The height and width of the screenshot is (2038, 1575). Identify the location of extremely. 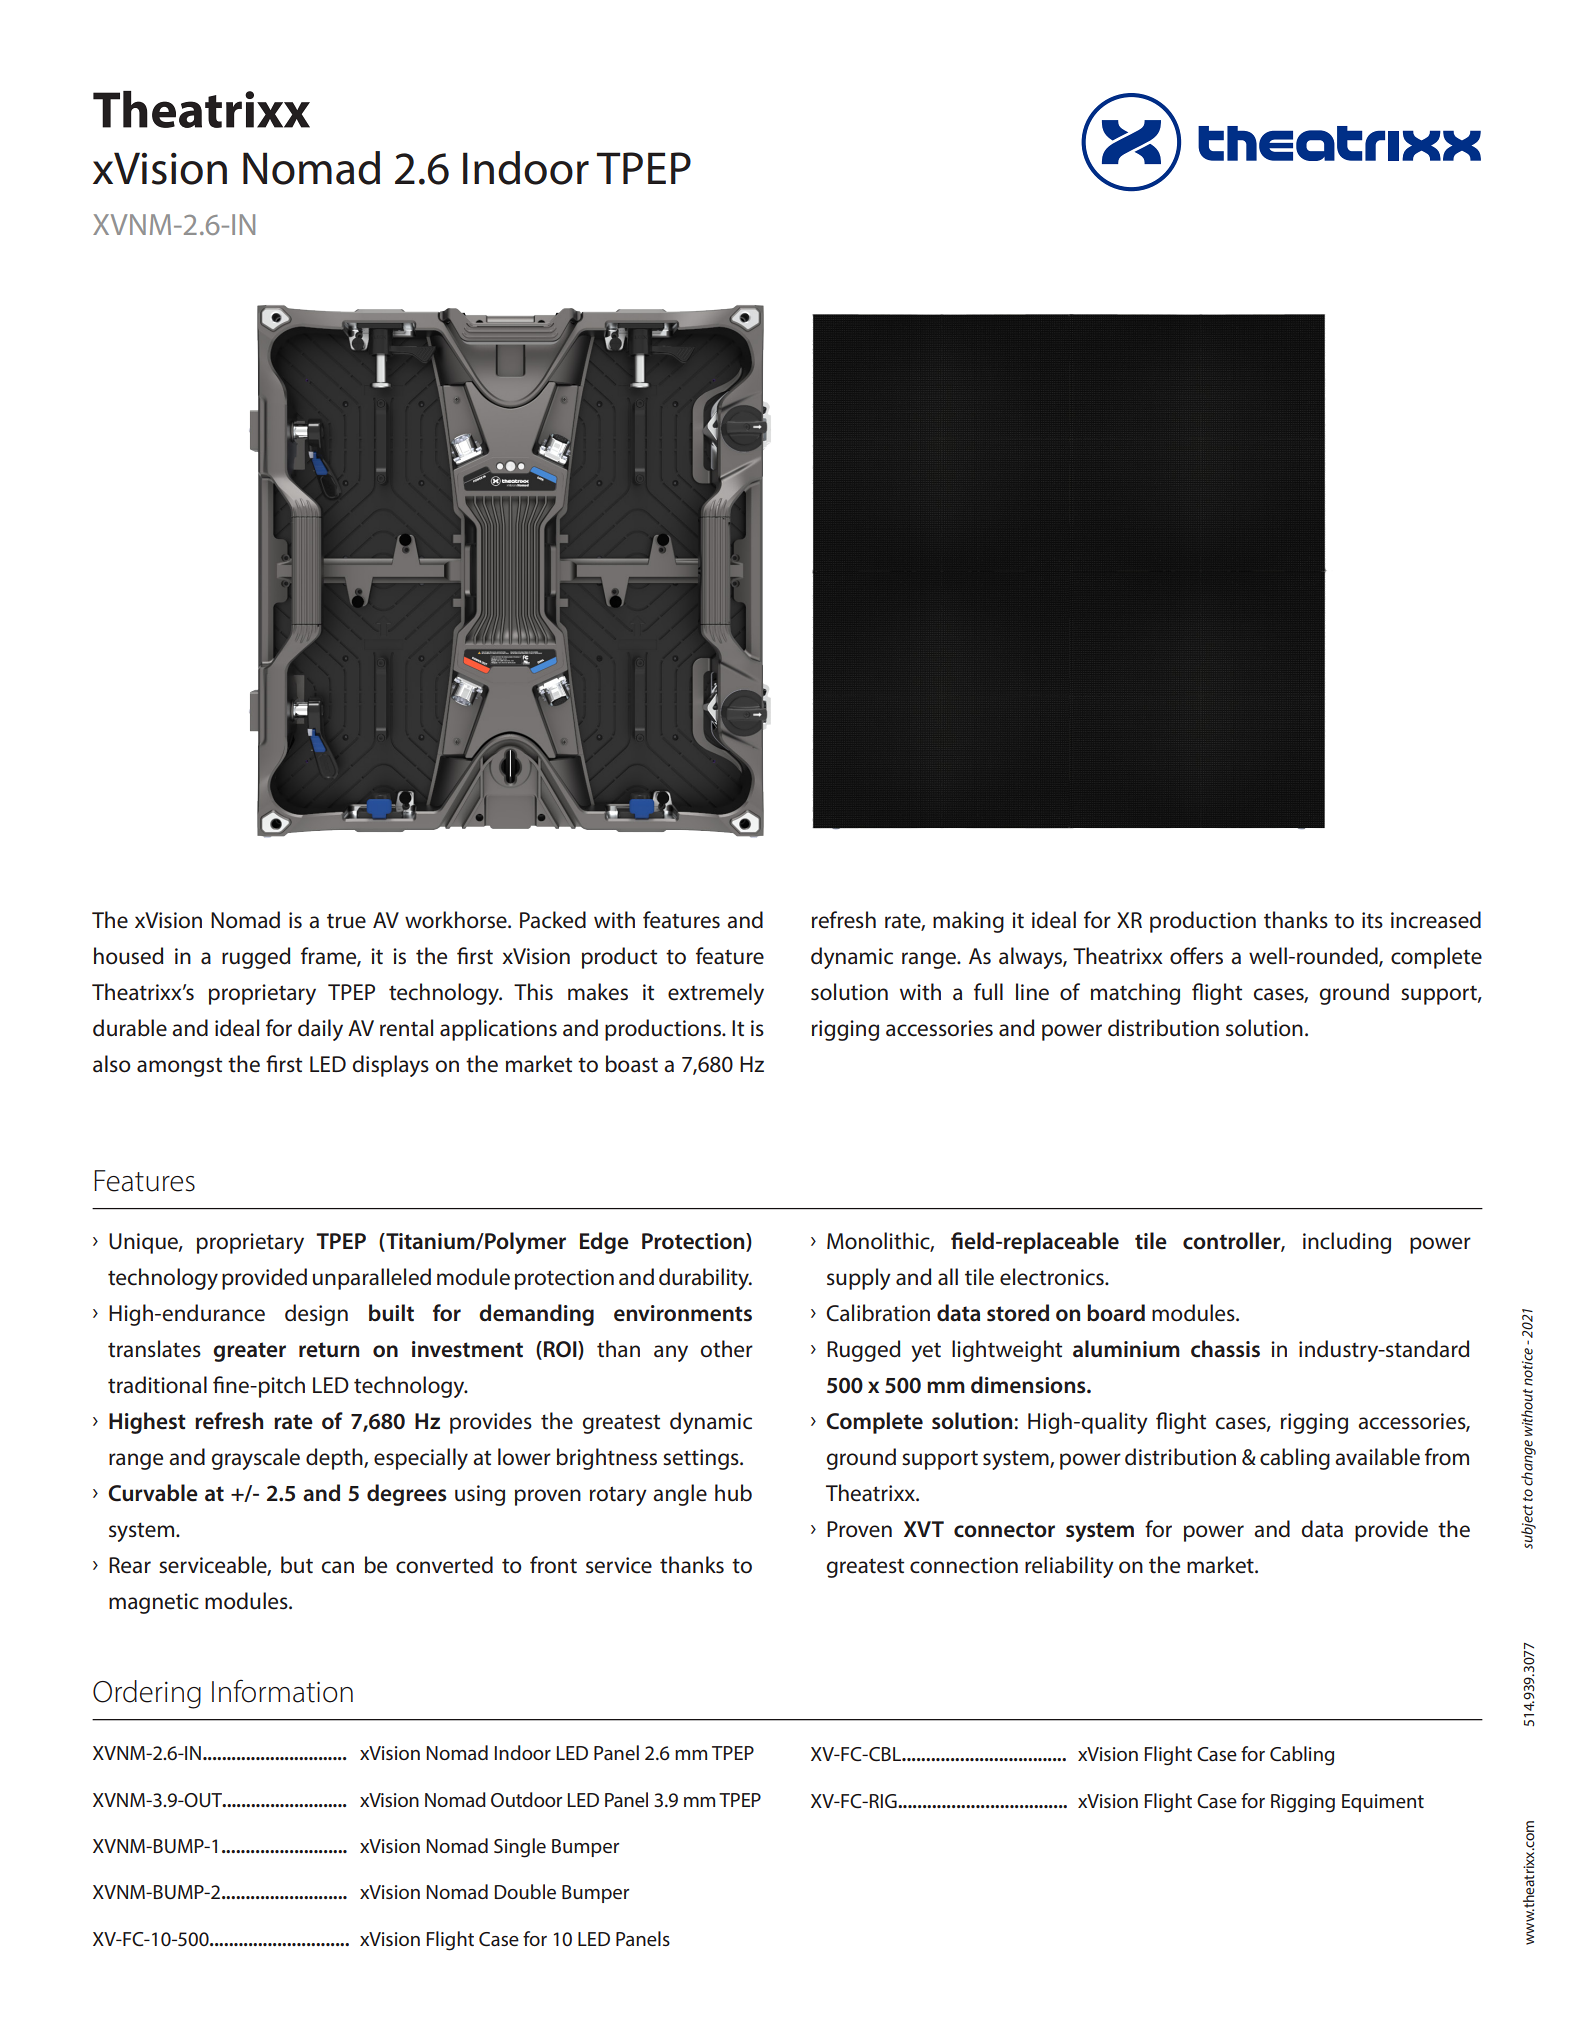
(716, 994).
